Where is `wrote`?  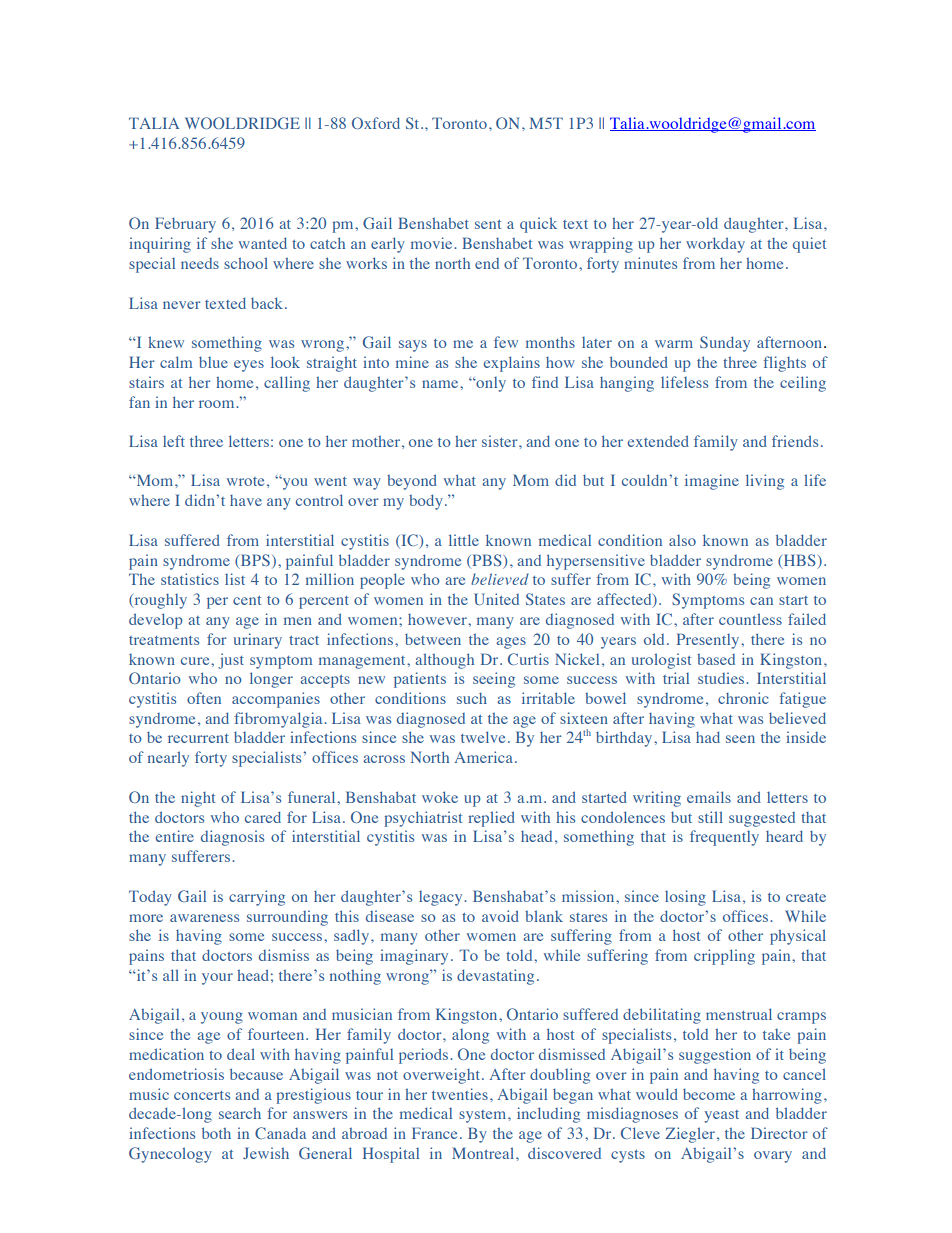 wrote is located at coordinates (245, 481).
